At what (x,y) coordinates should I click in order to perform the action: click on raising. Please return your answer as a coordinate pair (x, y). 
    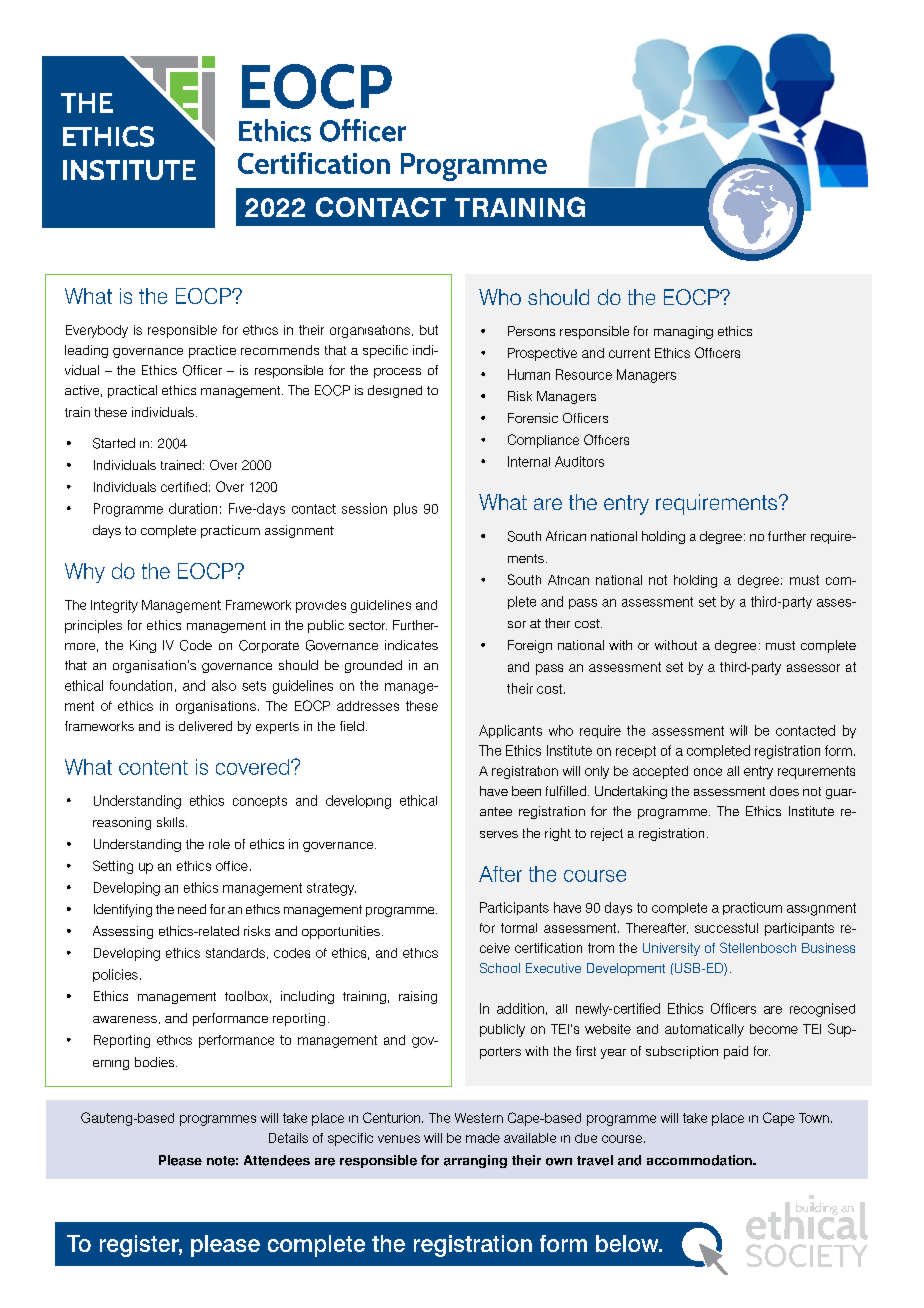
    Looking at the image, I should click on (418, 997).
